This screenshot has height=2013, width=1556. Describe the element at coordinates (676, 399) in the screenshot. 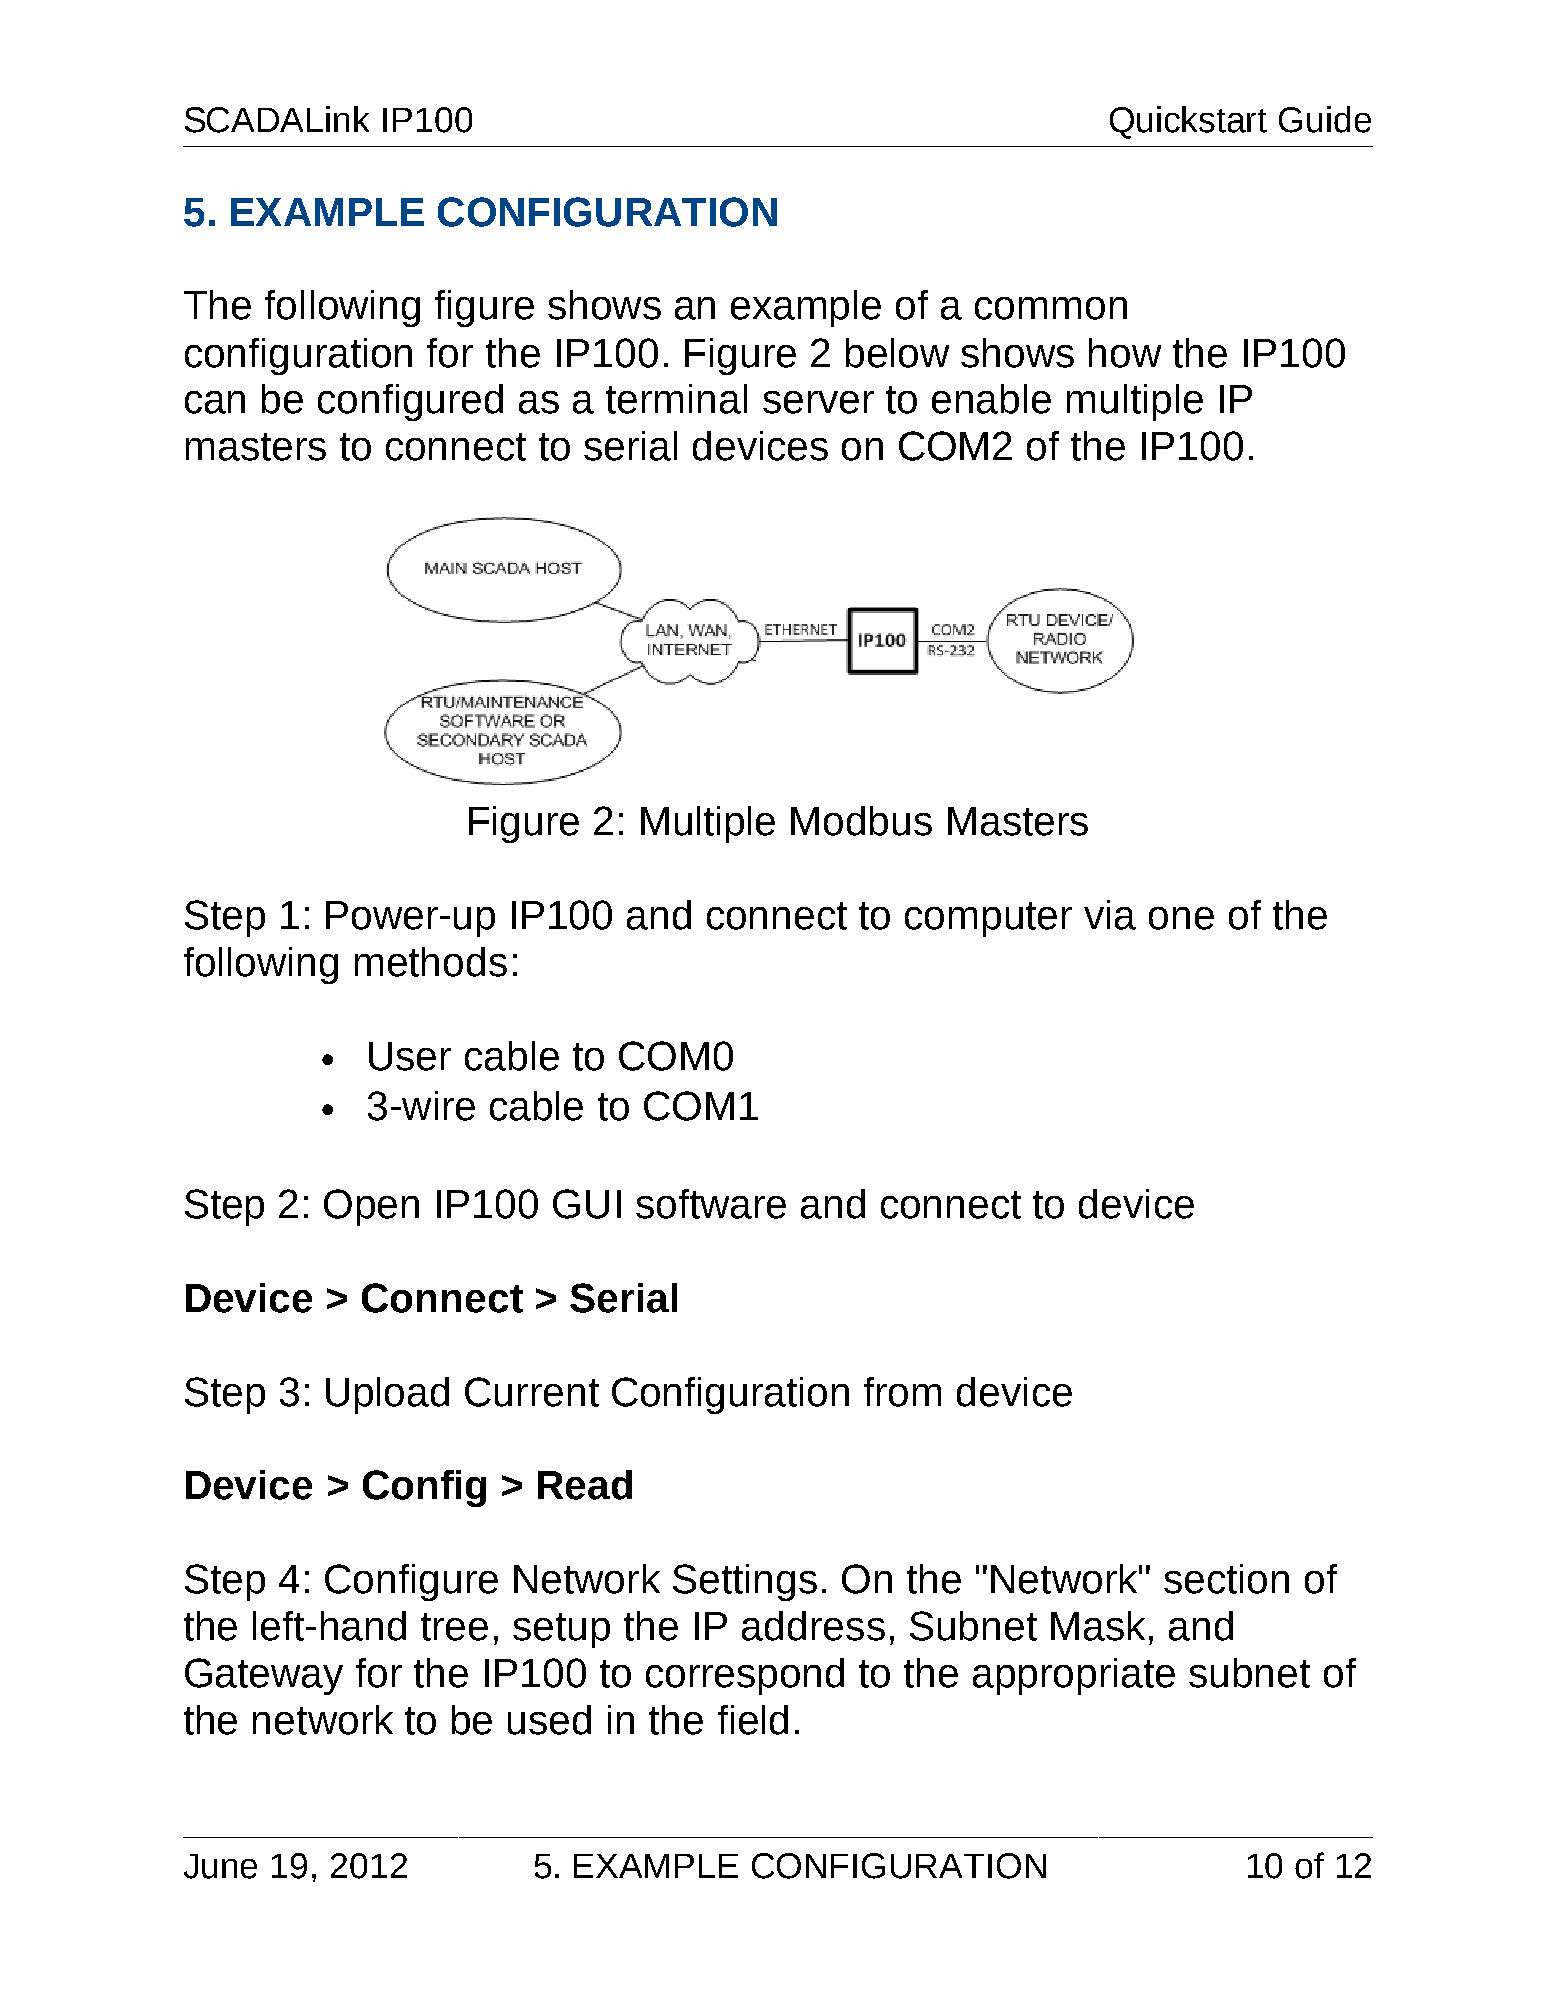

I see `terminal` at that location.
